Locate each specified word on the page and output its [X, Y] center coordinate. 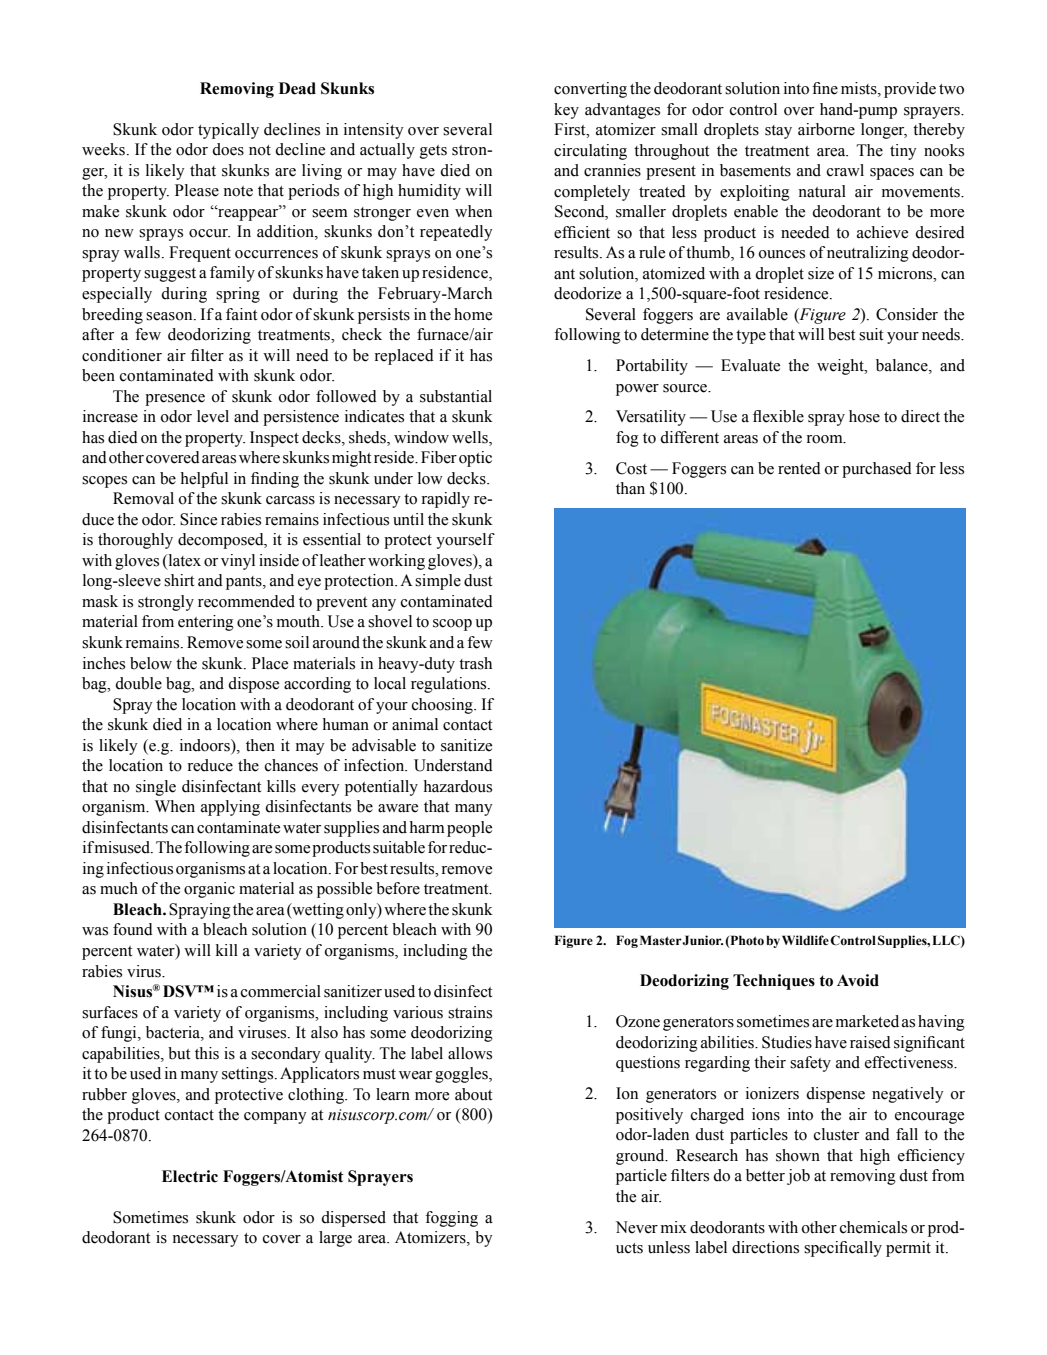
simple [438, 582]
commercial [281, 991]
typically [228, 131]
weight [841, 367]
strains [470, 1012]
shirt [179, 580]
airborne [826, 129]
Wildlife [805, 940]
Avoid [858, 980]
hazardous [457, 786]
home [473, 314]
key [566, 111]
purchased [877, 470]
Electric [190, 1176]
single [156, 788]
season [170, 316]
